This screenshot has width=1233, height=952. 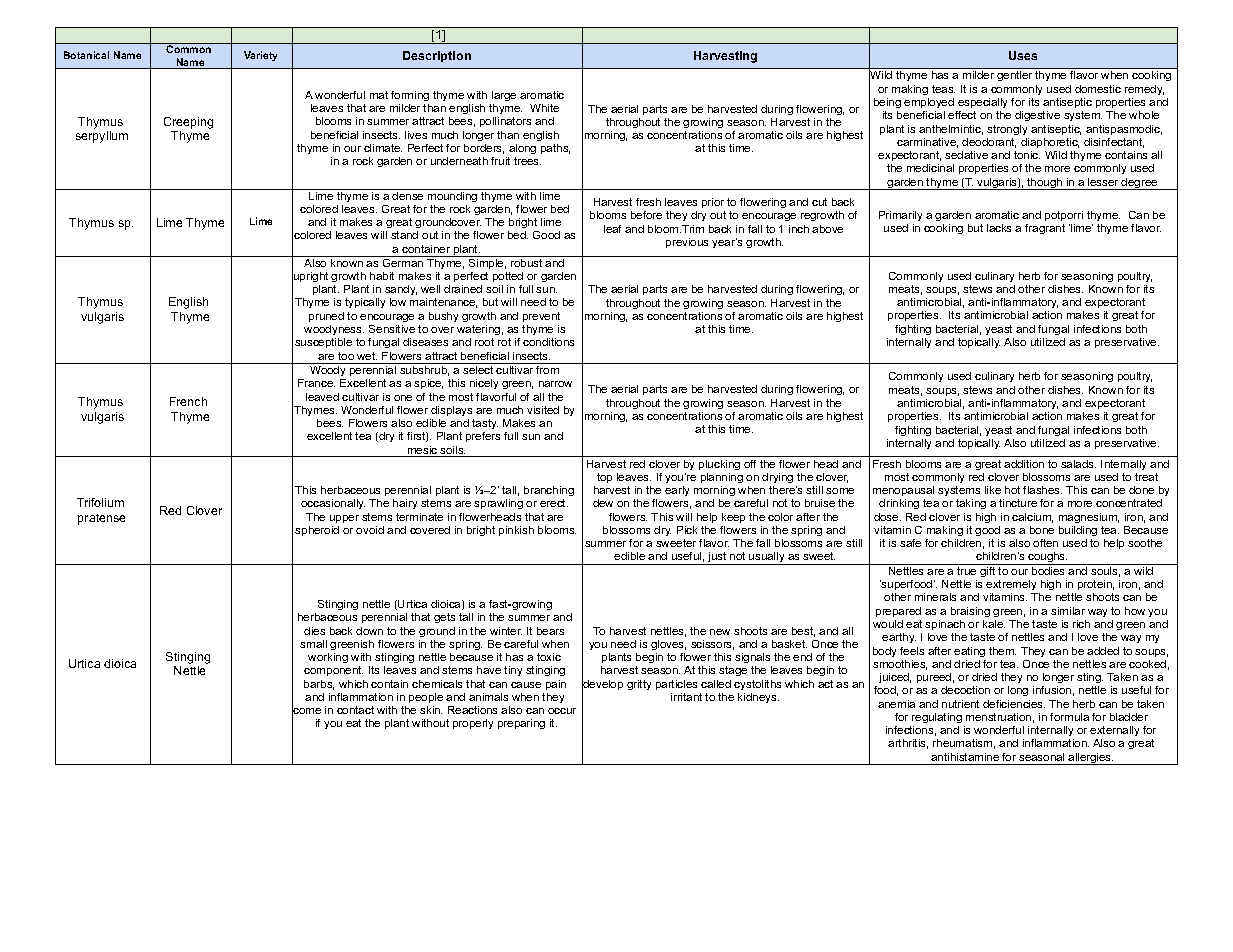 What do you see at coordinates (1045, 229) in the screenshot?
I see `fragrant` at bounding box center [1045, 229].
